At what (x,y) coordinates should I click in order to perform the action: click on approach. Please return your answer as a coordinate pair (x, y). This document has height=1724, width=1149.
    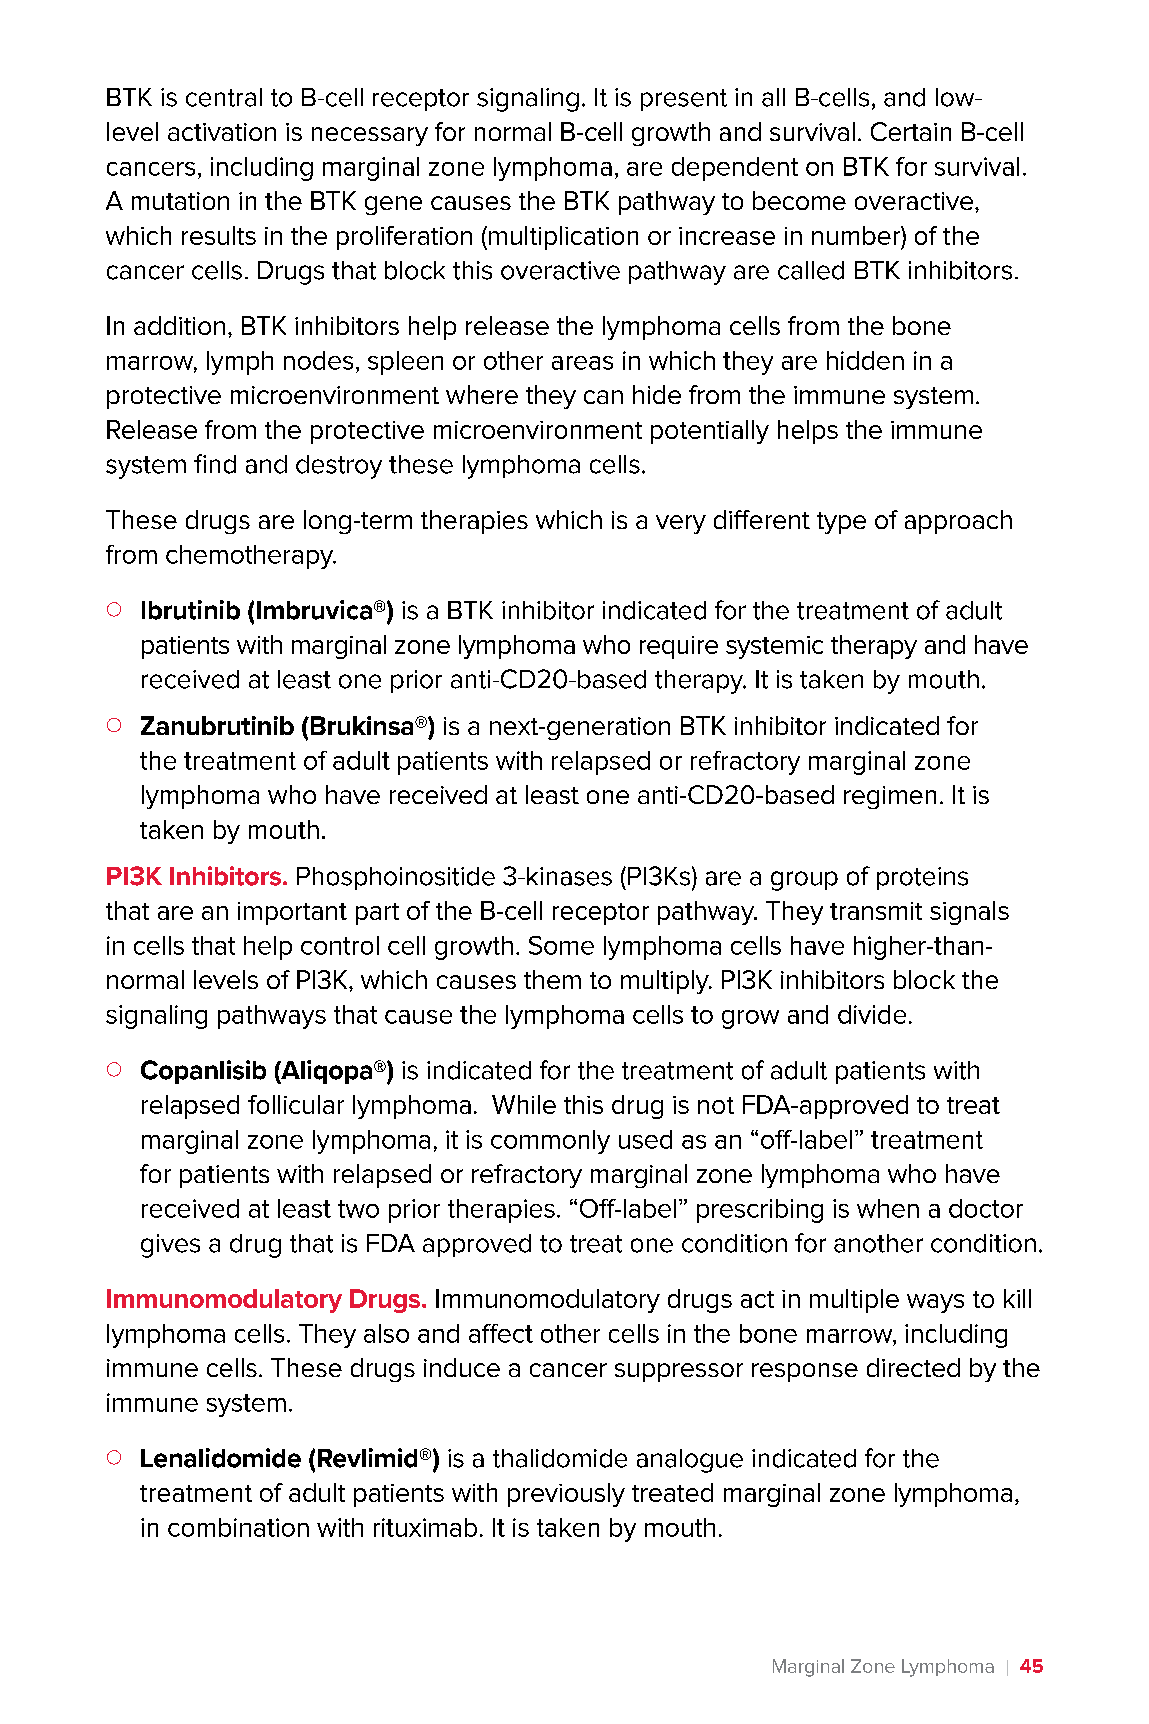
    Looking at the image, I should click on (958, 522).
